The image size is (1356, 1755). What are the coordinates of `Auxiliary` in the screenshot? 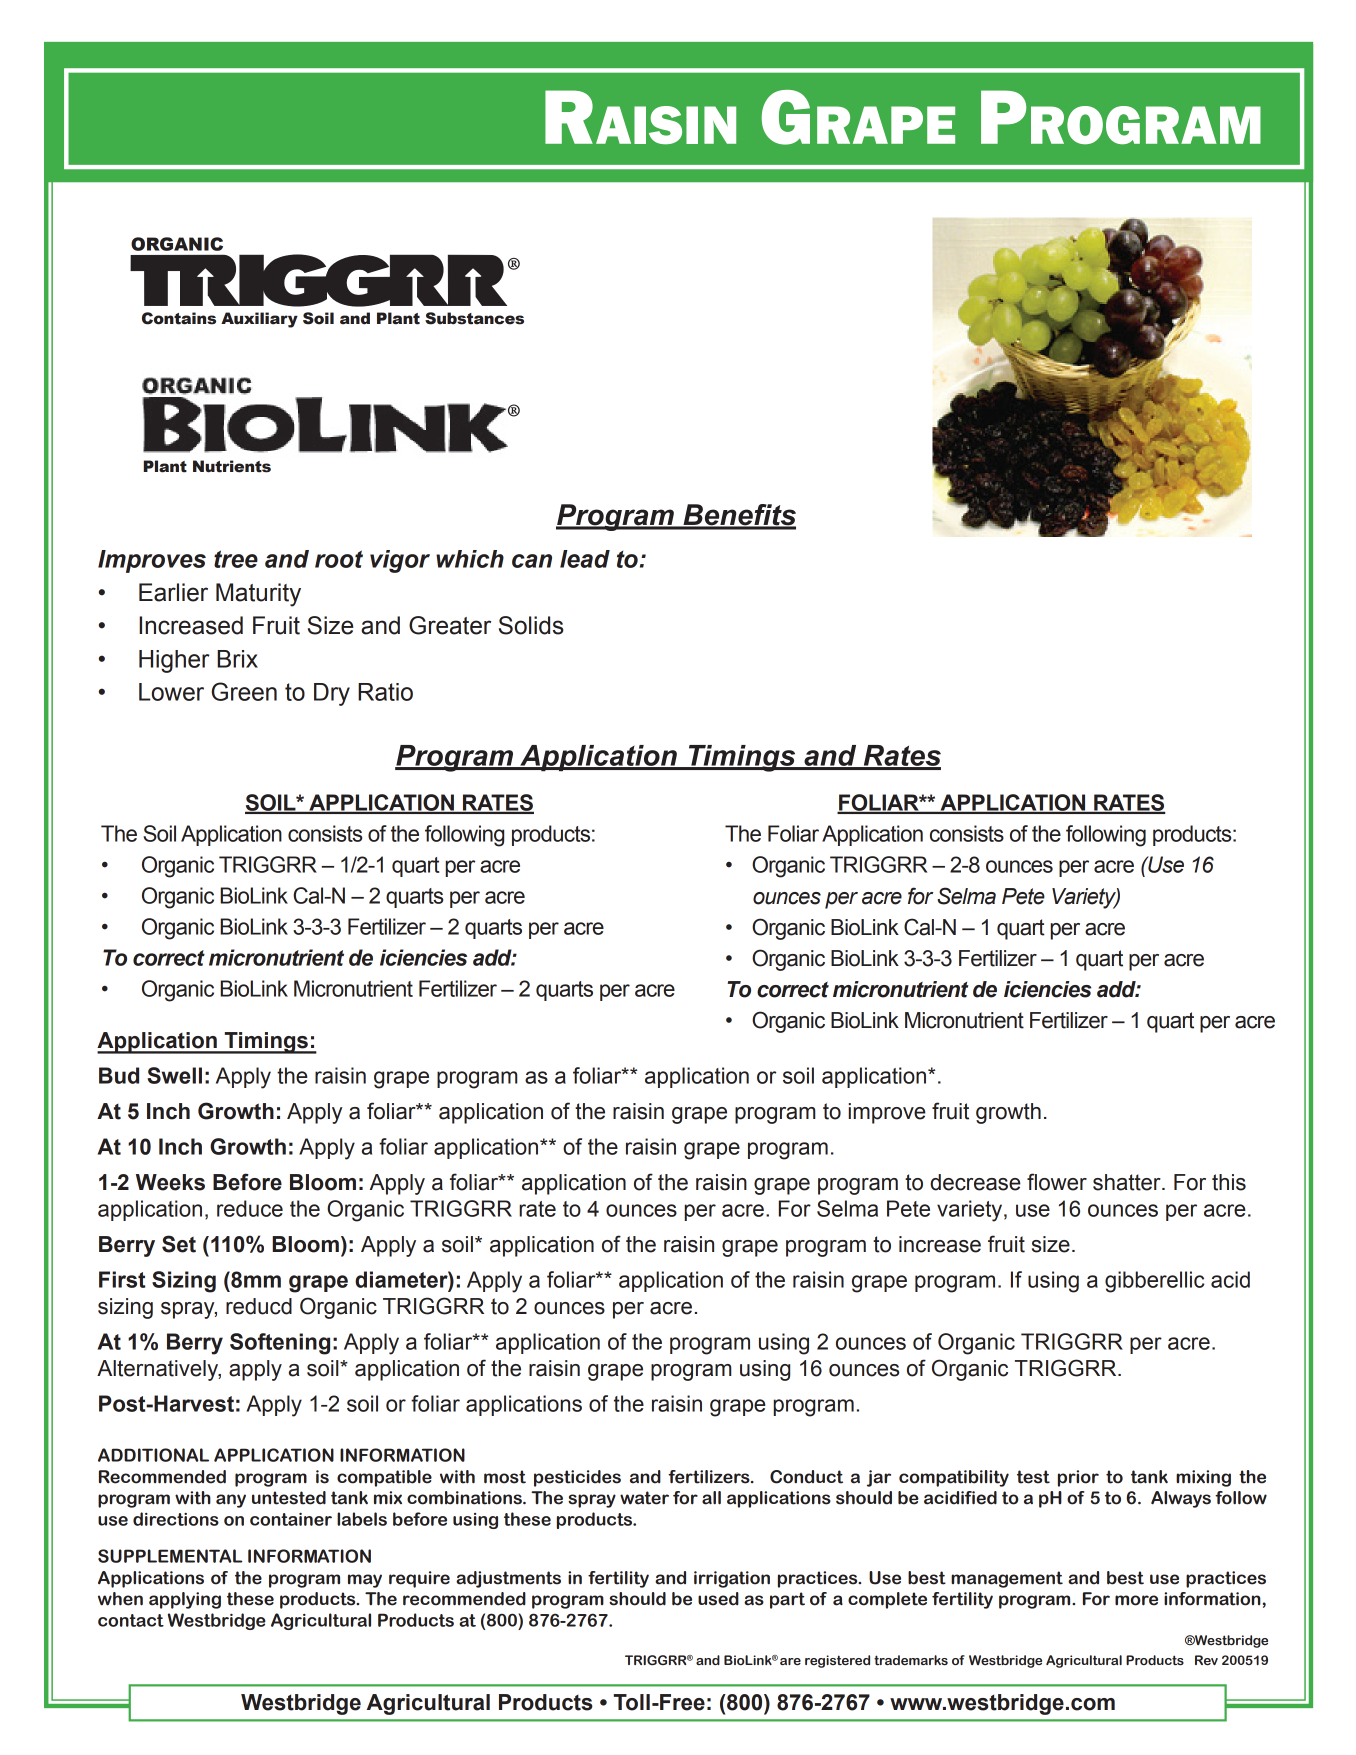 It's located at (259, 320).
